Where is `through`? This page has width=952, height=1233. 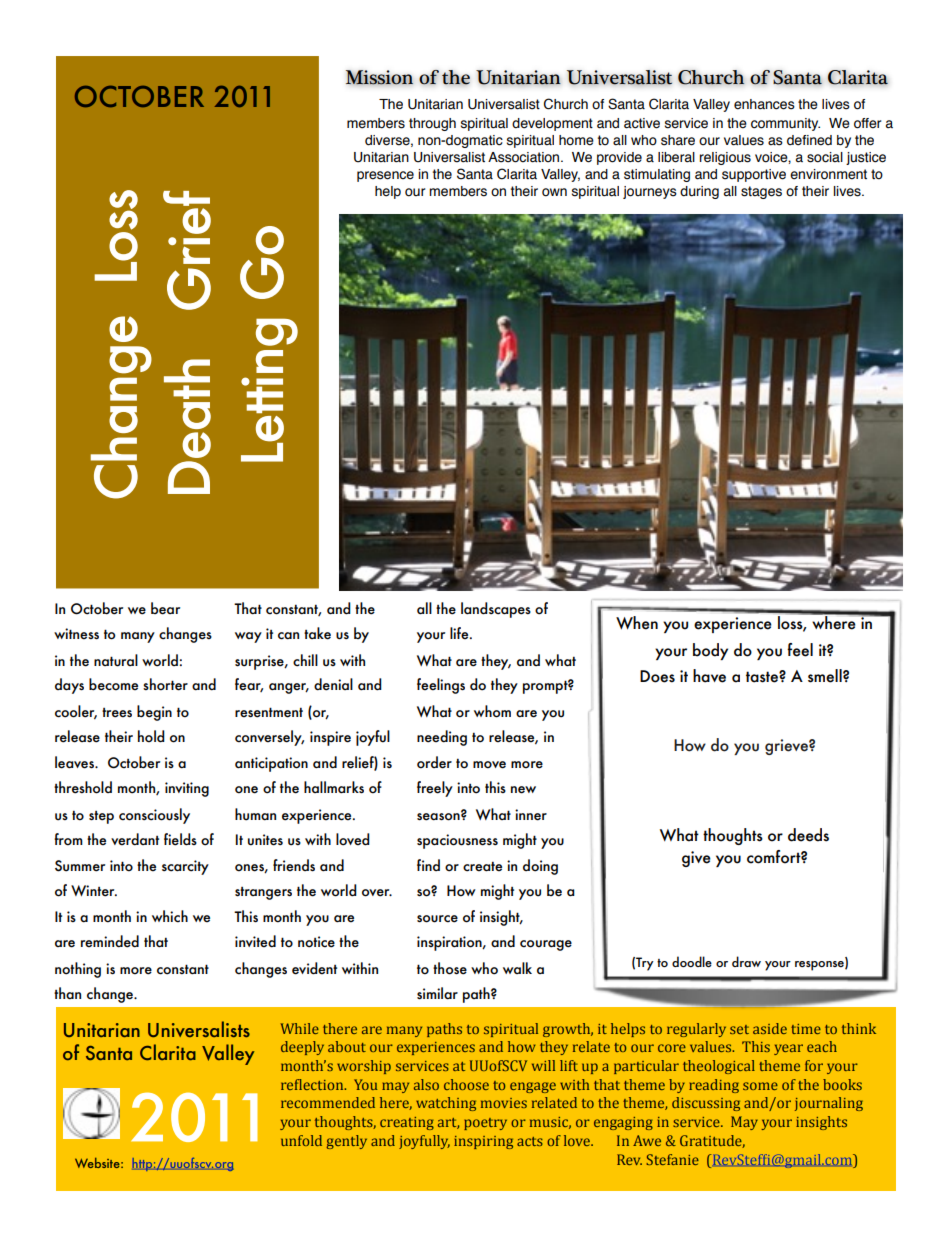
through is located at coordinates (432, 124).
